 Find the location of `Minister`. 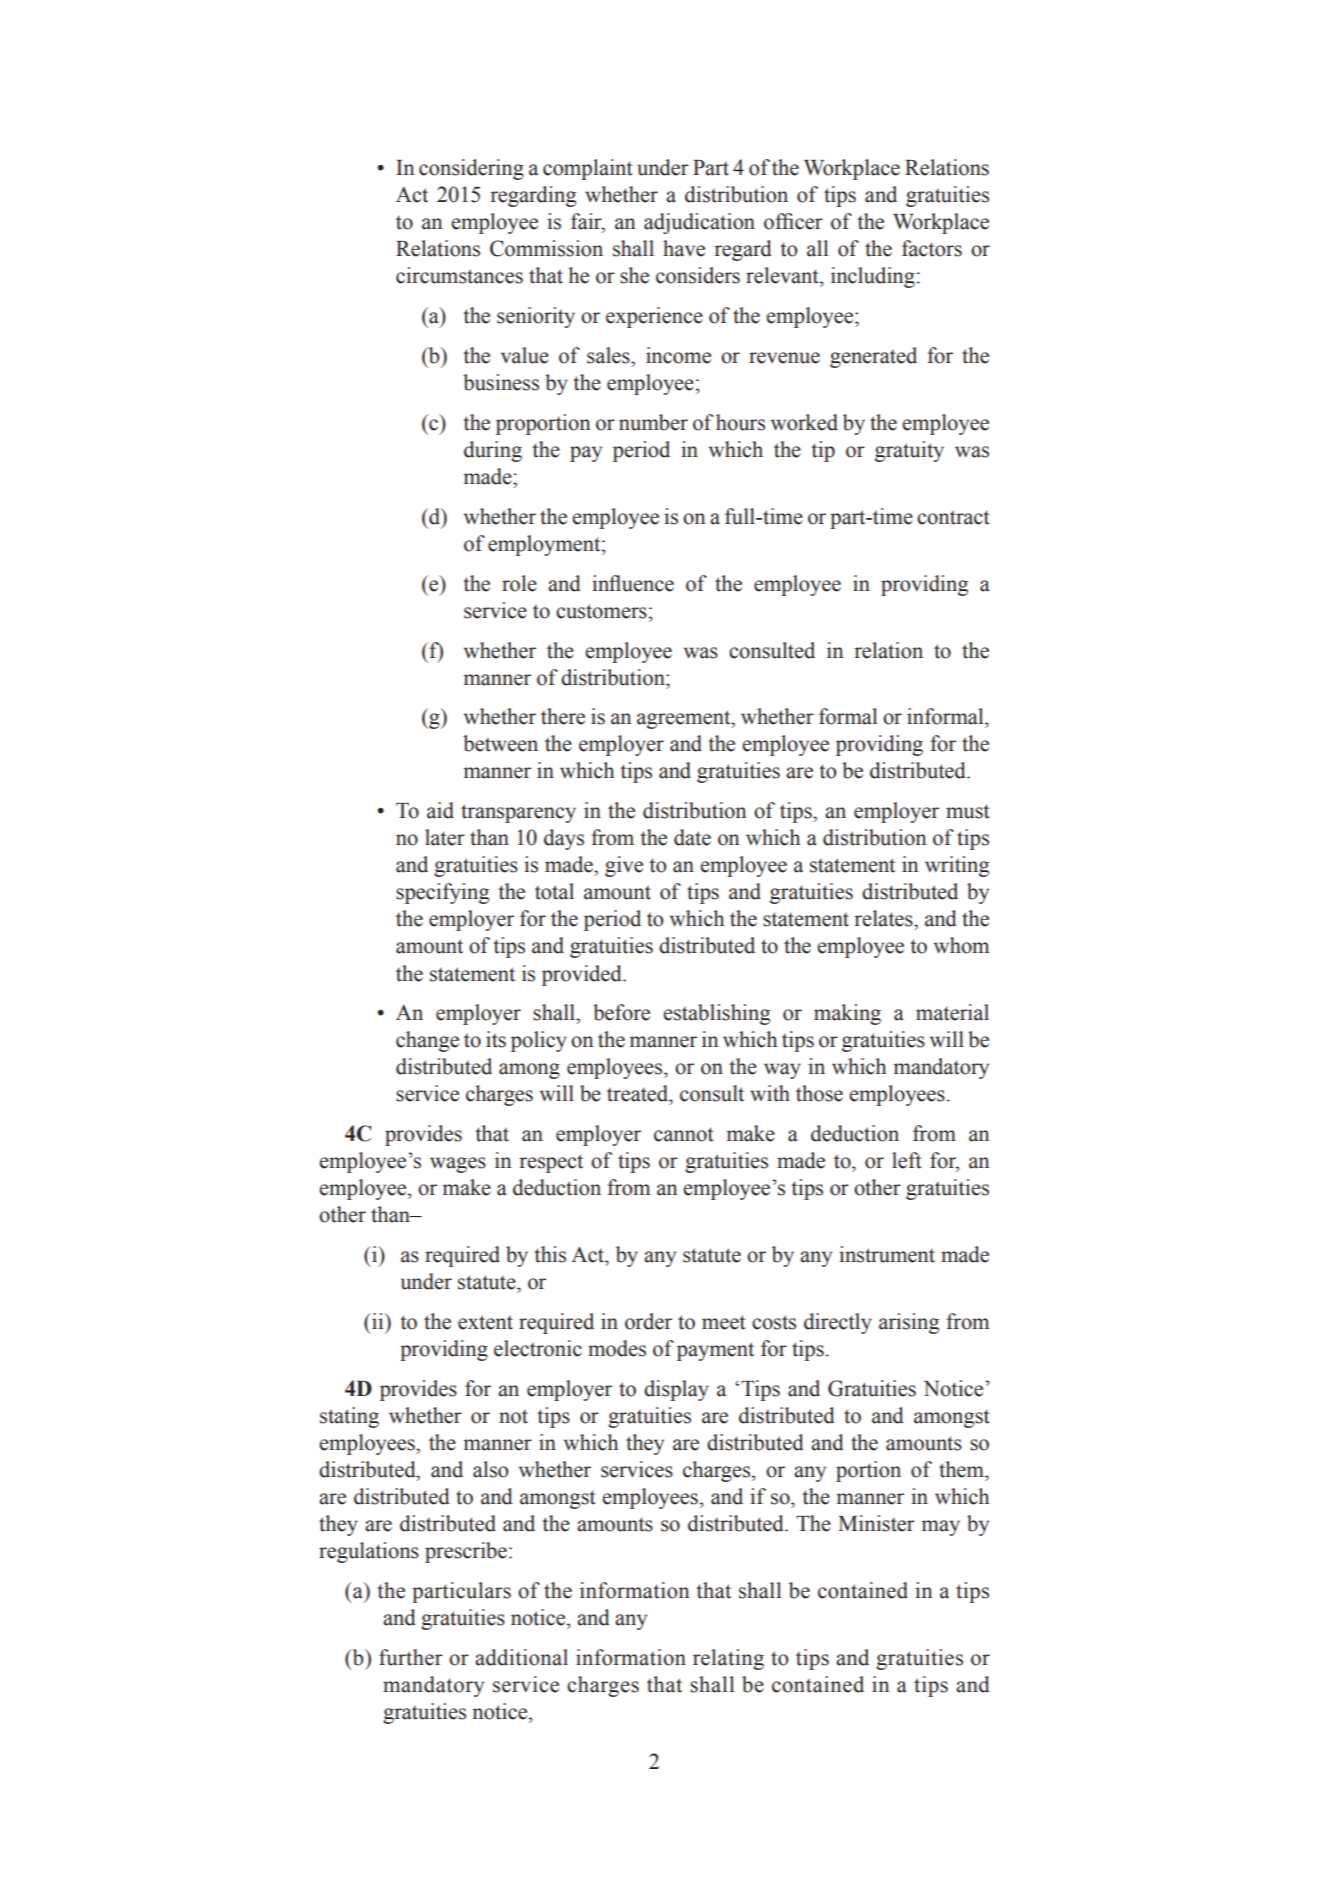

Minister is located at coordinates (876, 1523).
